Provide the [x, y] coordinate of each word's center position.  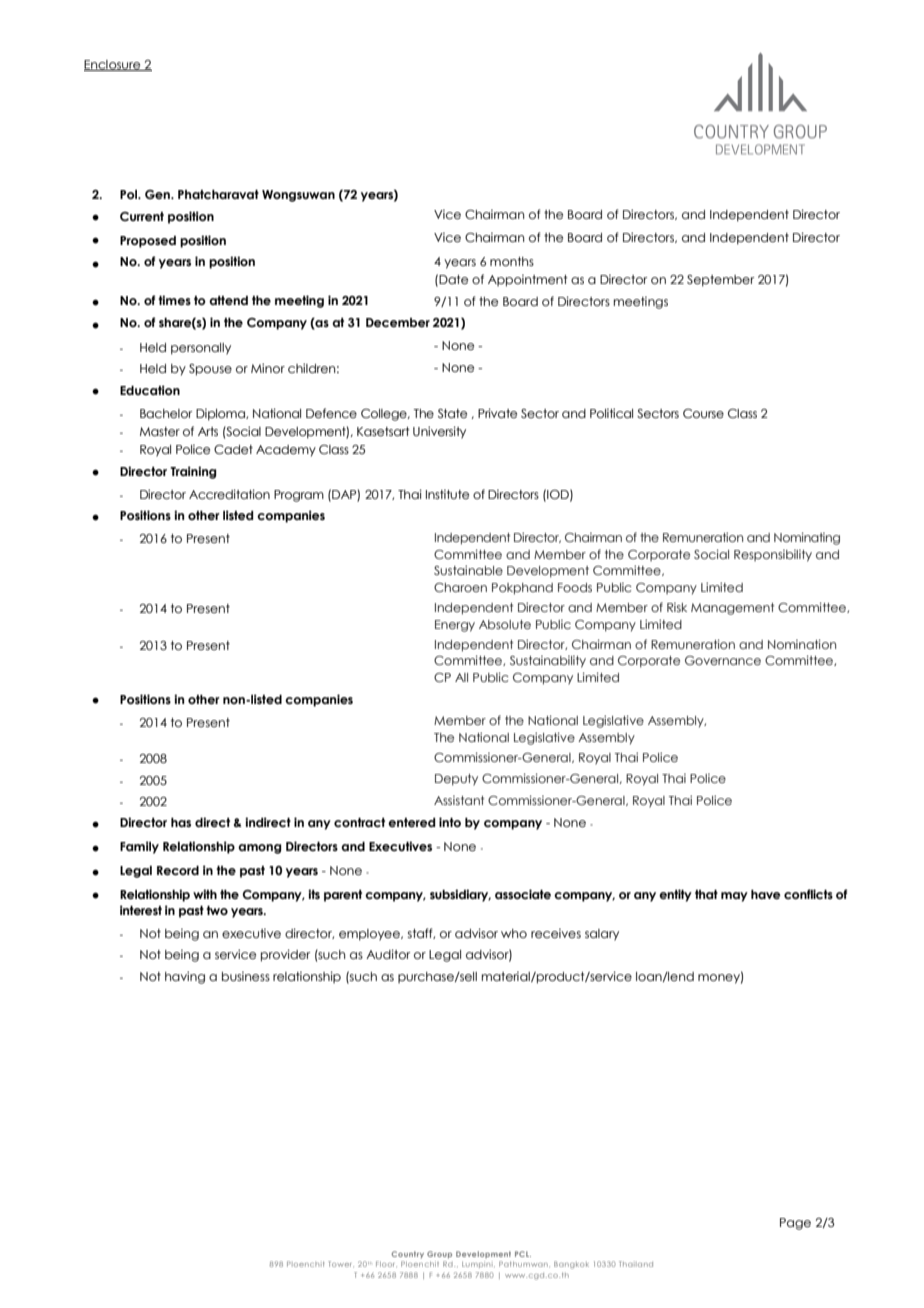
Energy [455, 626]
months [512, 261]
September [720, 281]
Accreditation [229, 494]
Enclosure [113, 65]
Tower [339, 1264]
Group [439, 1255]
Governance [723, 660]
